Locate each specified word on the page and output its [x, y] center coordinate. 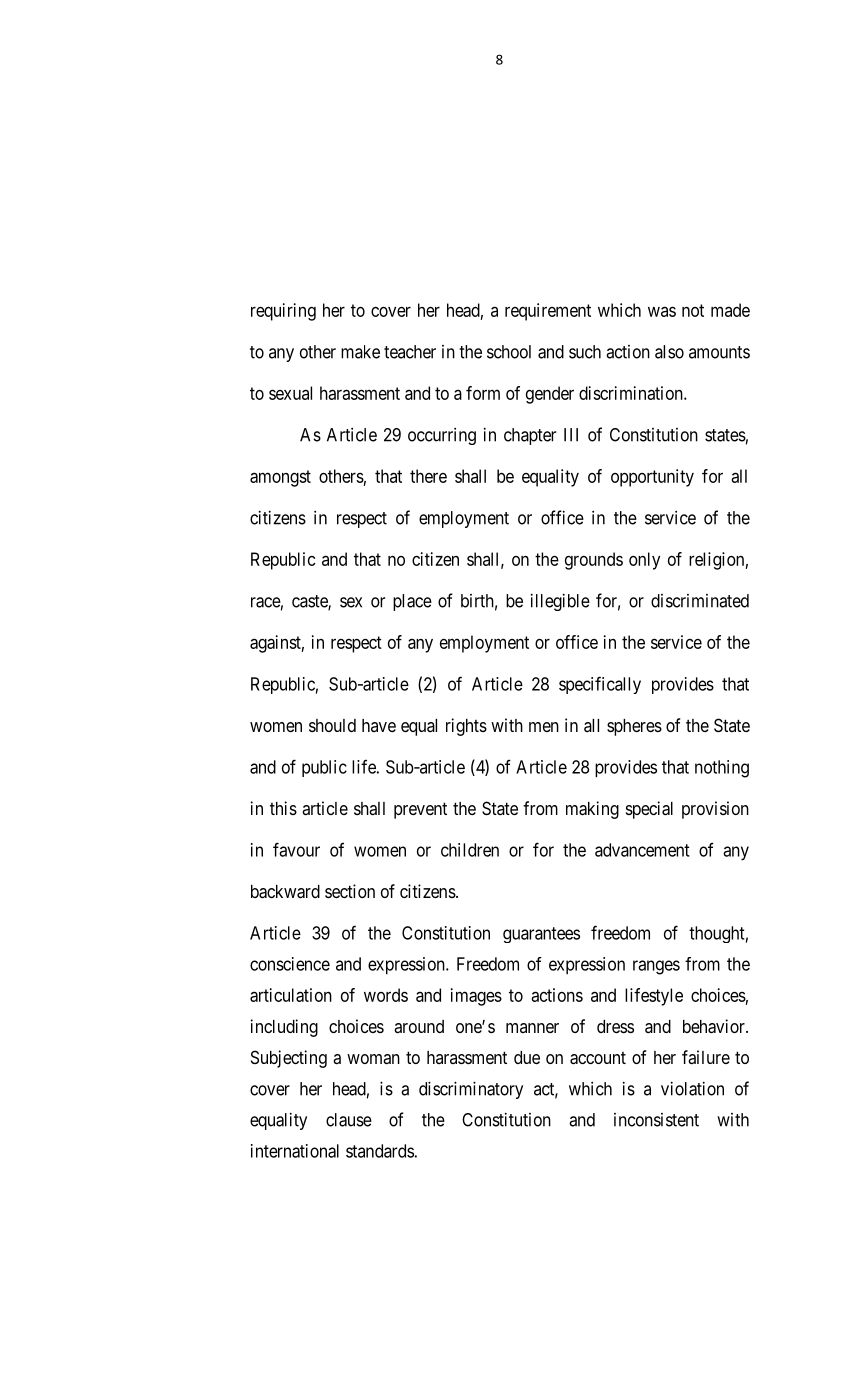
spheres [634, 727]
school [509, 352]
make [360, 352]
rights [466, 727]
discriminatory [471, 1090]
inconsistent [656, 1120]
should [332, 725]
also [669, 352]
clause [349, 1120]
